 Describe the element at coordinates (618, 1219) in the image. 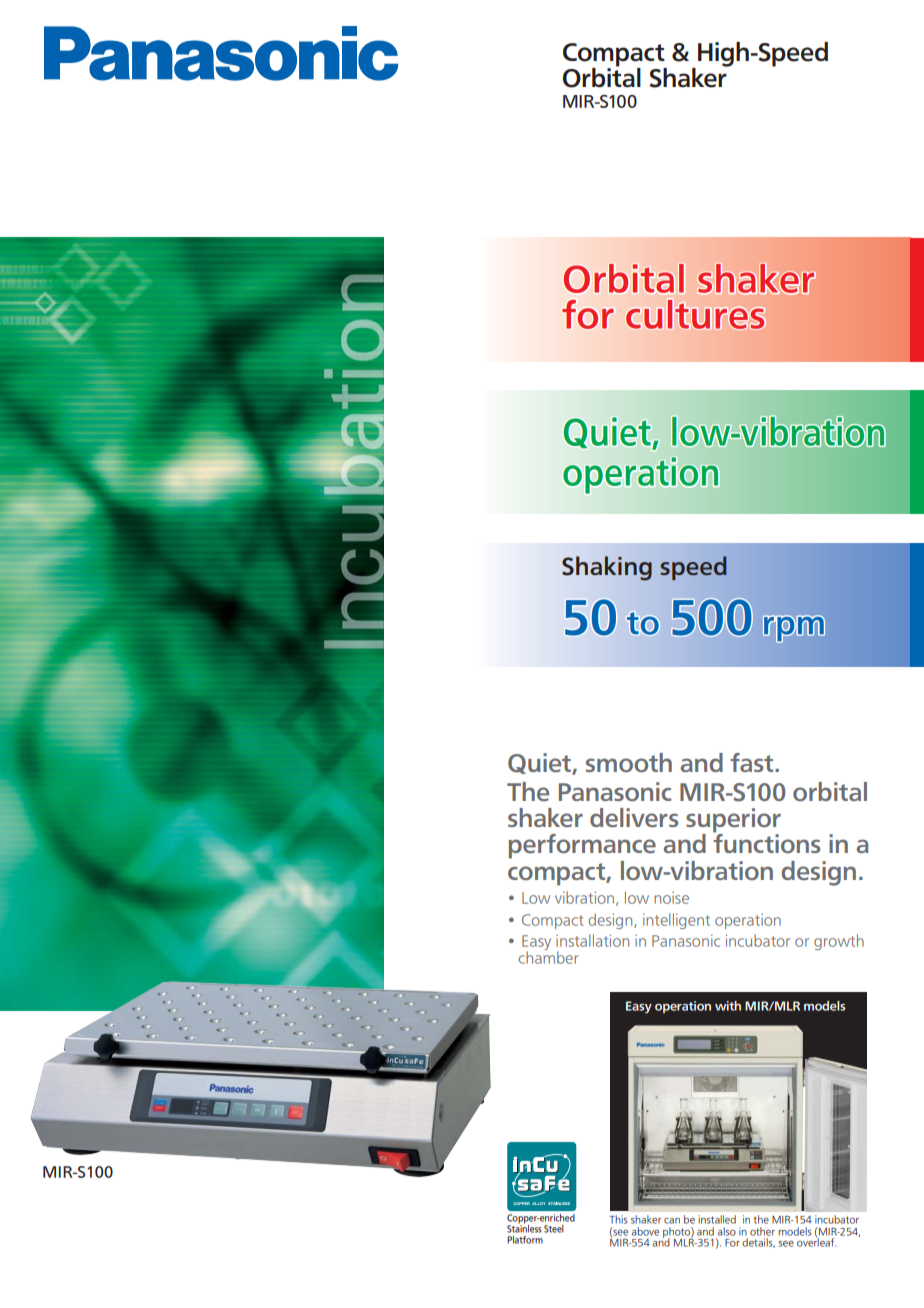

I see `This` at that location.
